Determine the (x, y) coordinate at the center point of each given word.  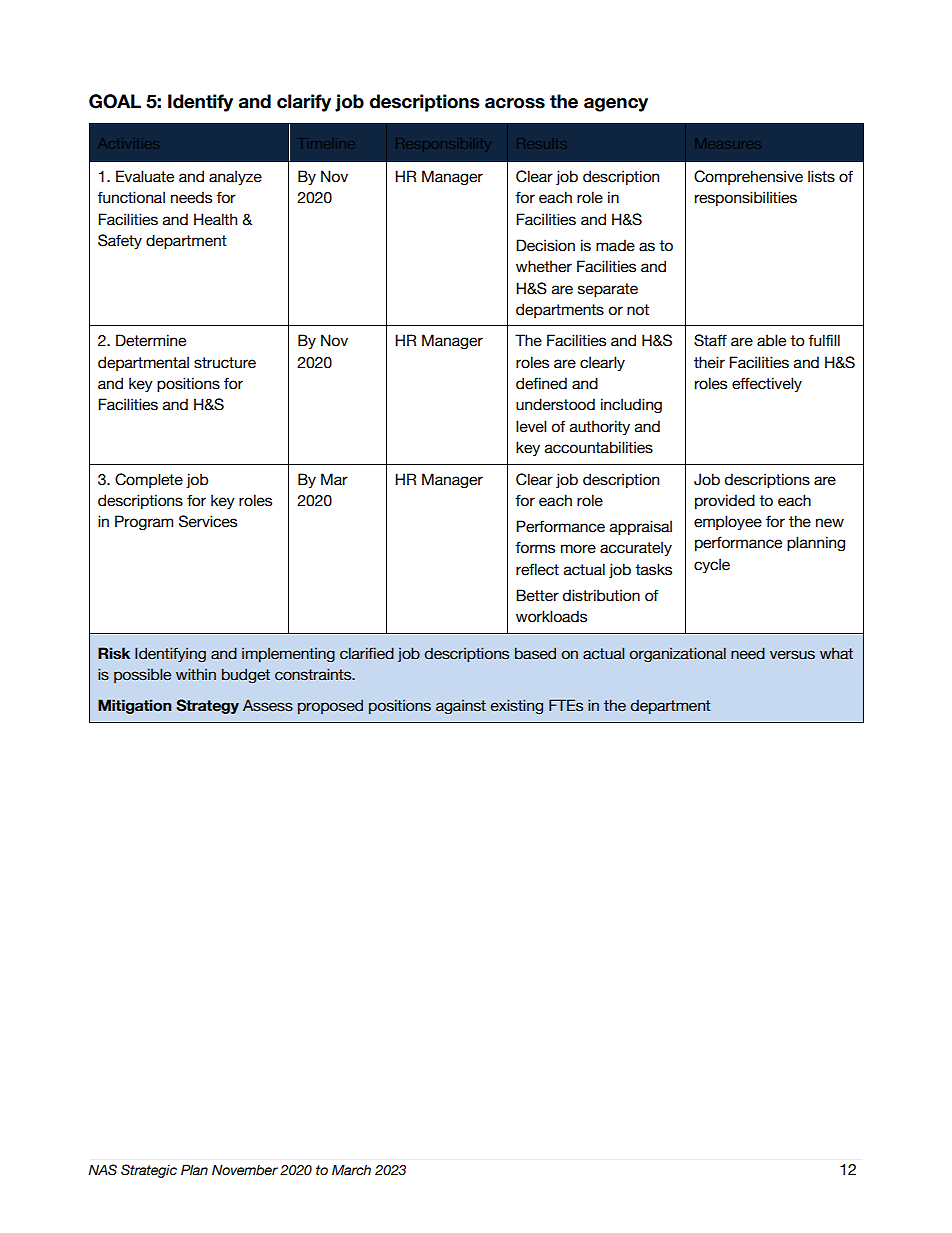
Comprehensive (748, 177)
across (515, 103)
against (461, 707)
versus (792, 655)
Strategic (149, 1171)
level (531, 426)
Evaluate (145, 176)
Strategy (207, 706)
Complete (149, 480)
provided (725, 501)
